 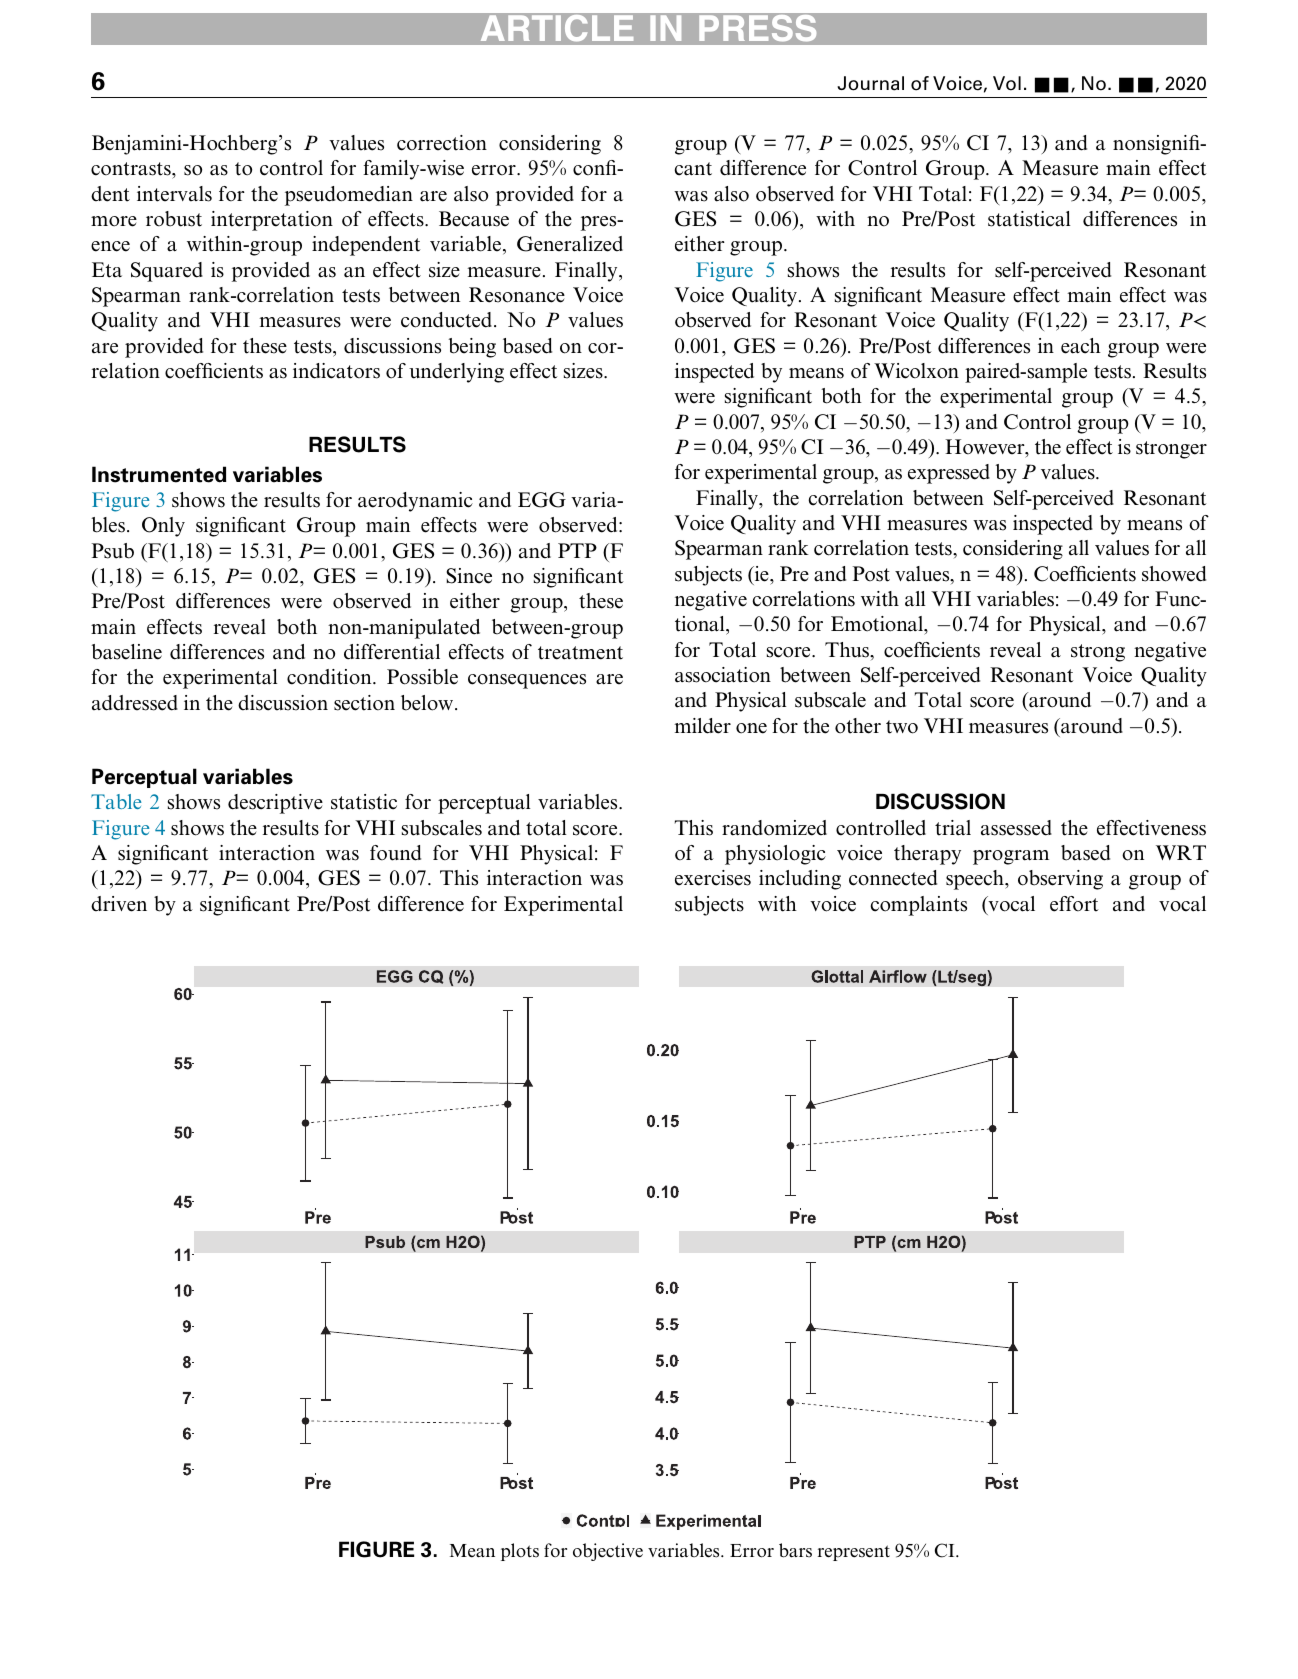 What do you see at coordinates (713, 878) in the screenshot?
I see `exercises` at bounding box center [713, 878].
